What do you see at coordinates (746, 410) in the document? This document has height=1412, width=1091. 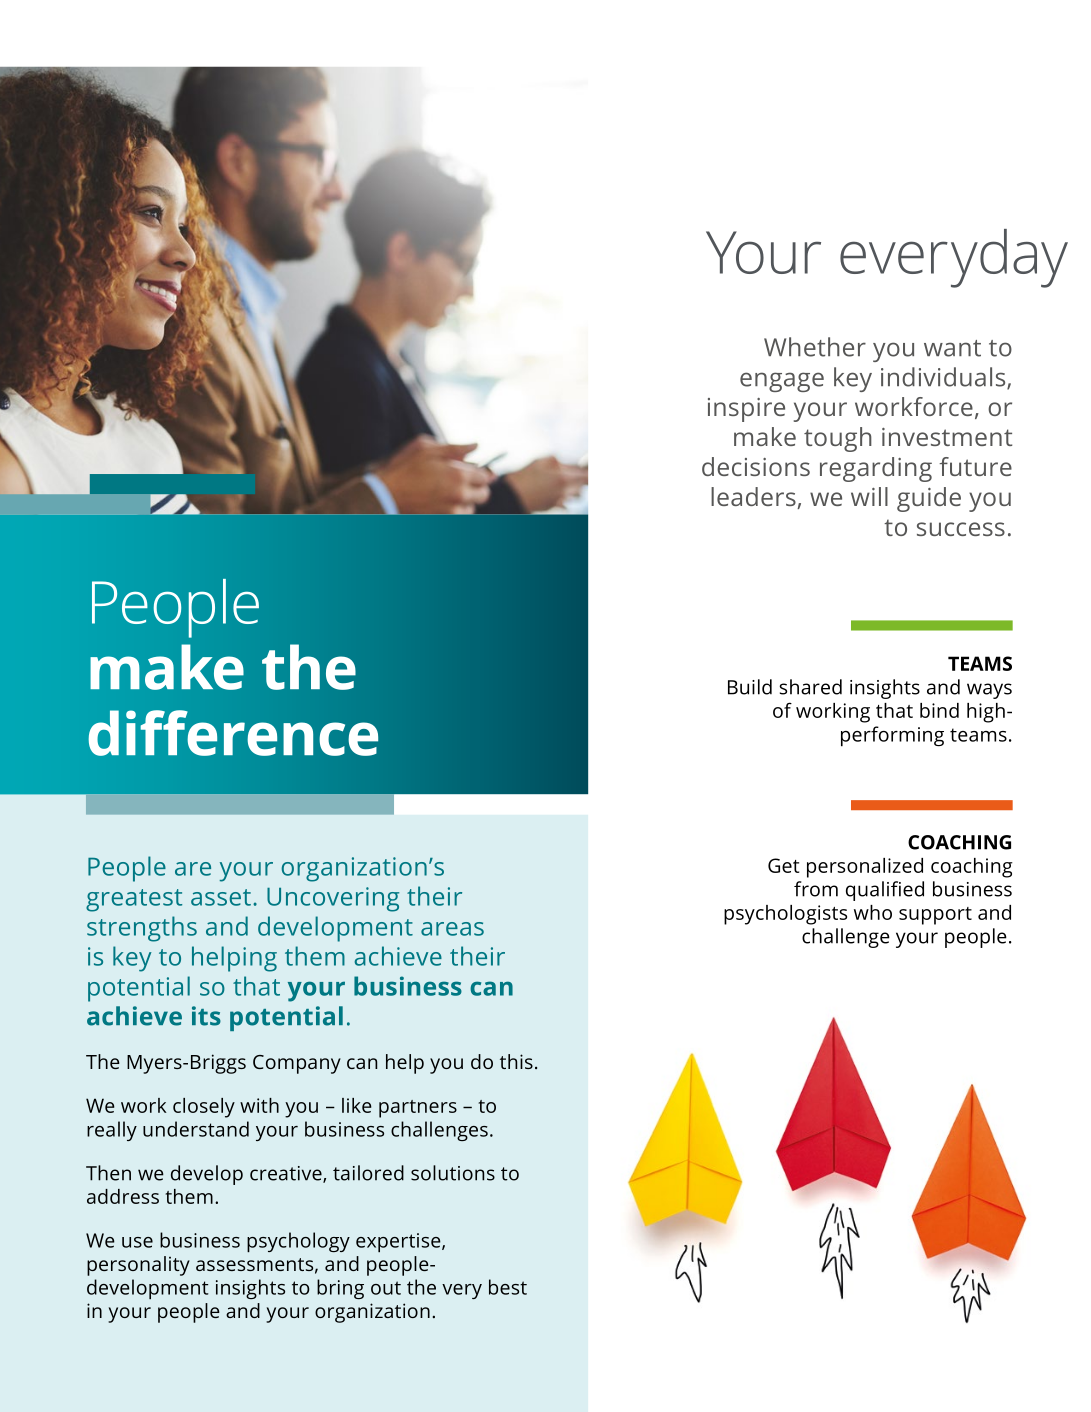 I see `inspire` at bounding box center [746, 410].
